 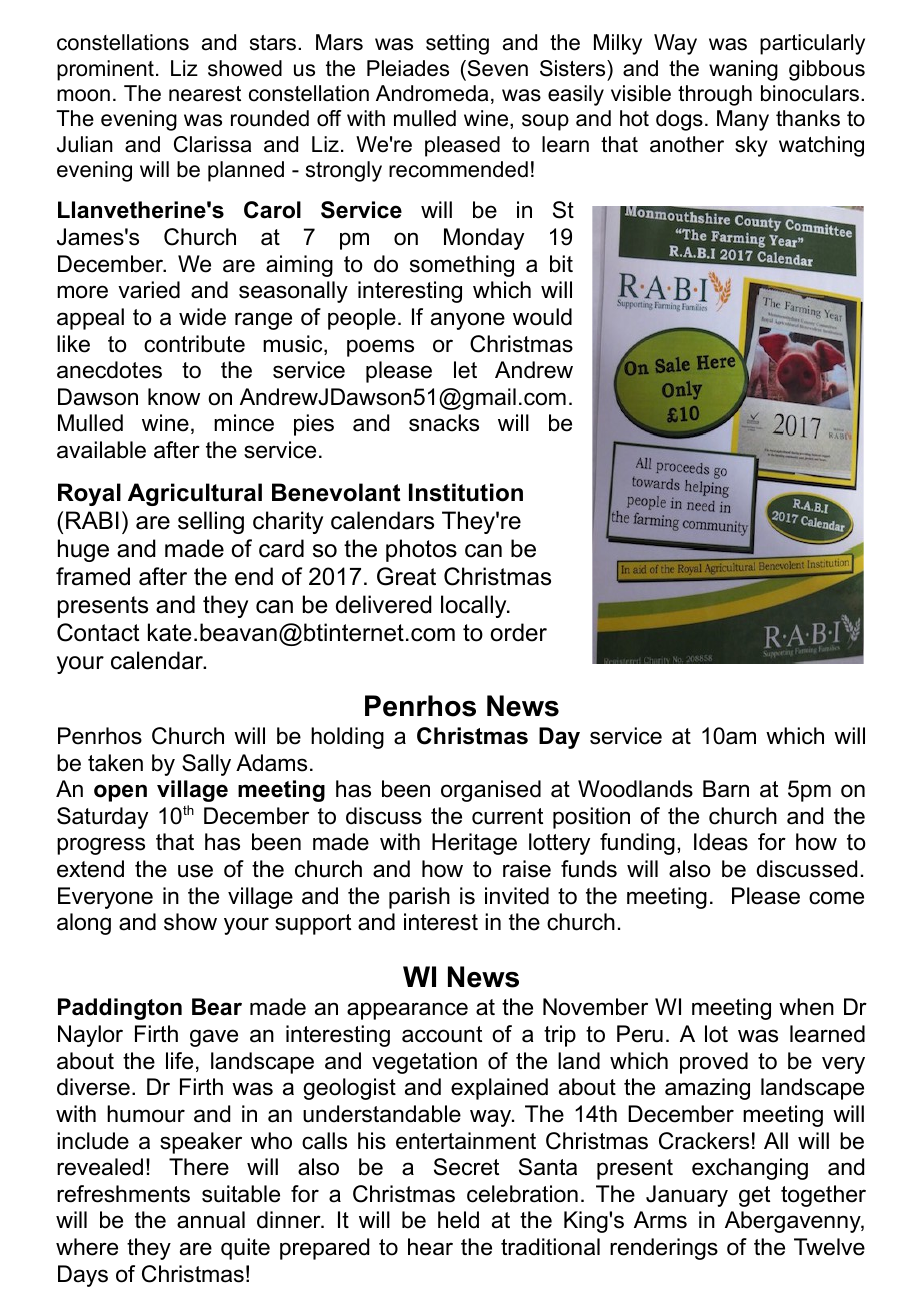 What do you see at coordinates (205, 94) in the screenshot?
I see `nearest` at bounding box center [205, 94].
